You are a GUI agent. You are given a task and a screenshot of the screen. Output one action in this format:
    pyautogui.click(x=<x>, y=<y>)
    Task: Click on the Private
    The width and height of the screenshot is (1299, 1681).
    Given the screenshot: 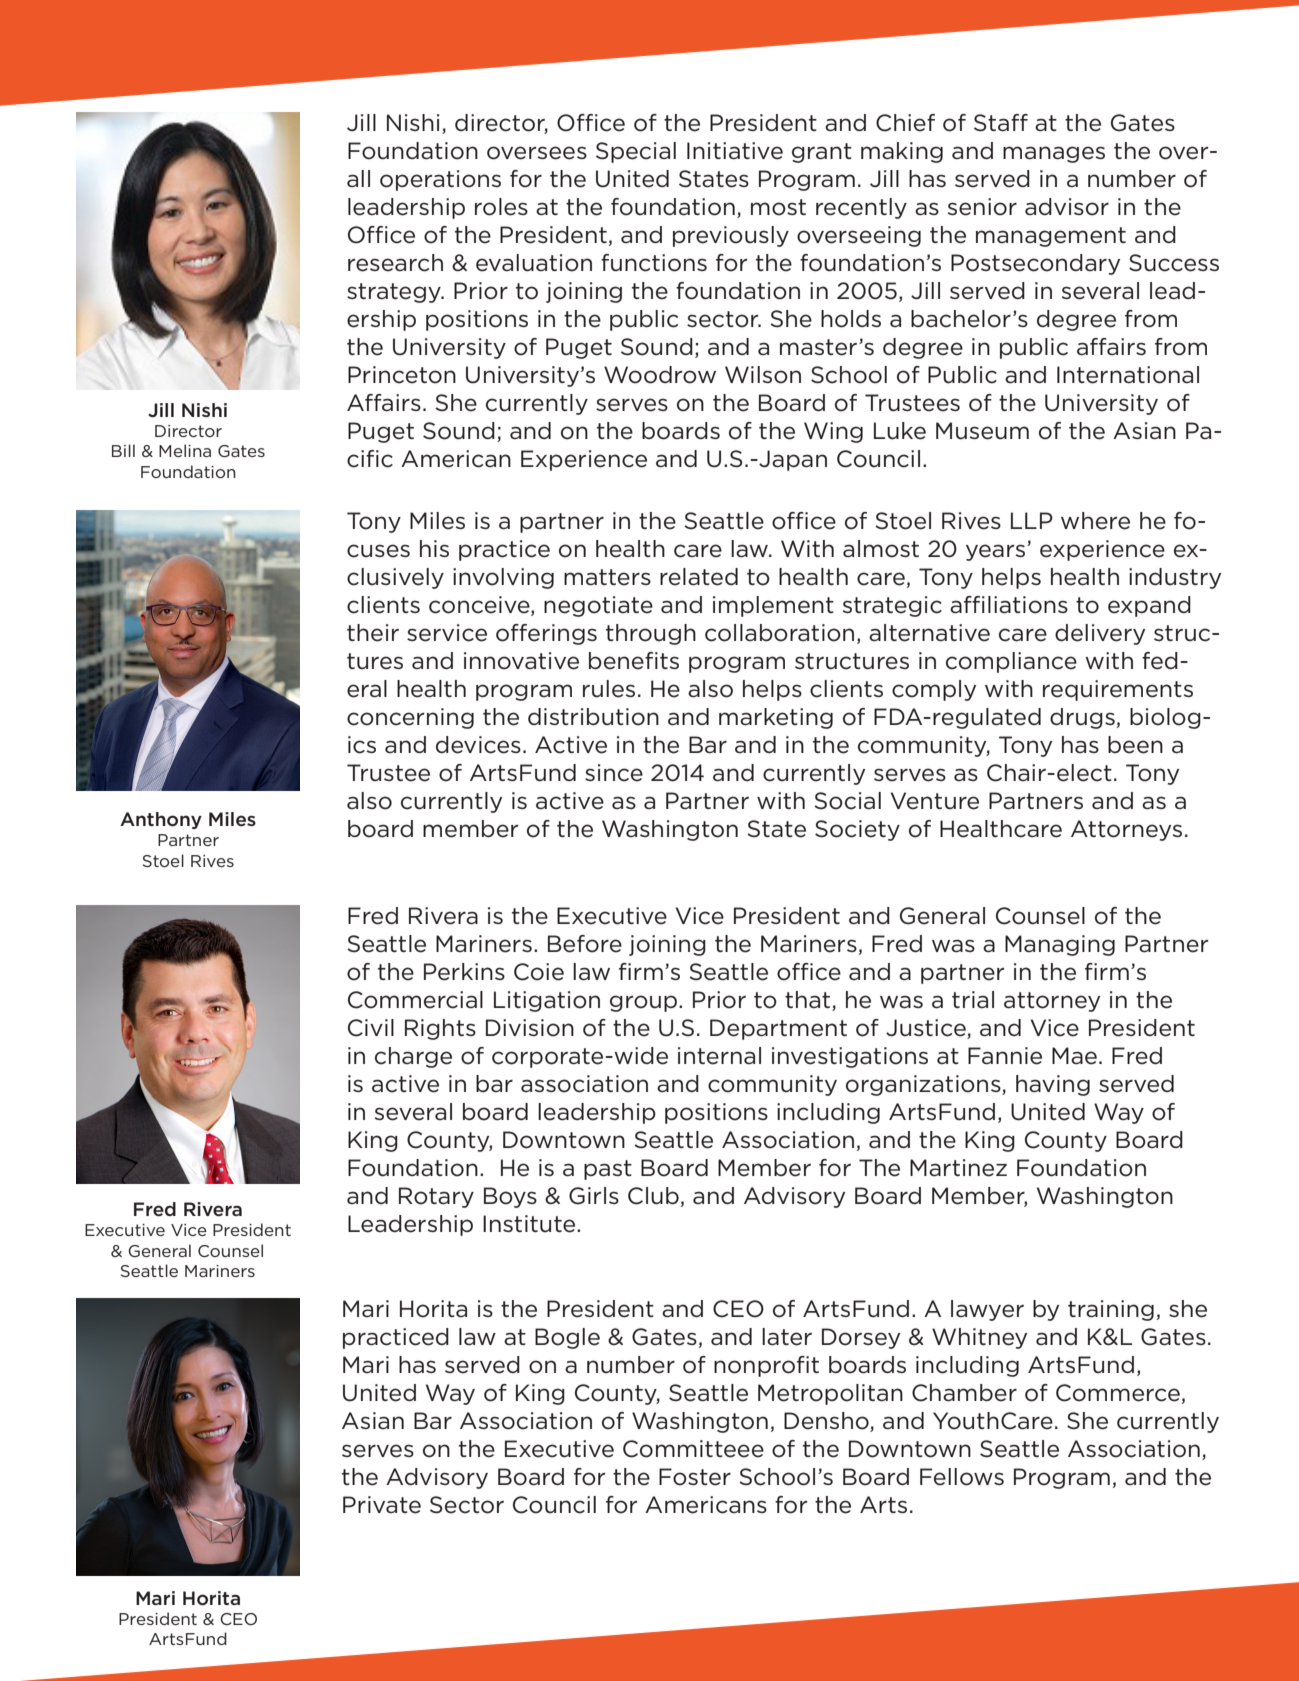 What is the action you would take?
    pyautogui.click(x=382, y=1505)
